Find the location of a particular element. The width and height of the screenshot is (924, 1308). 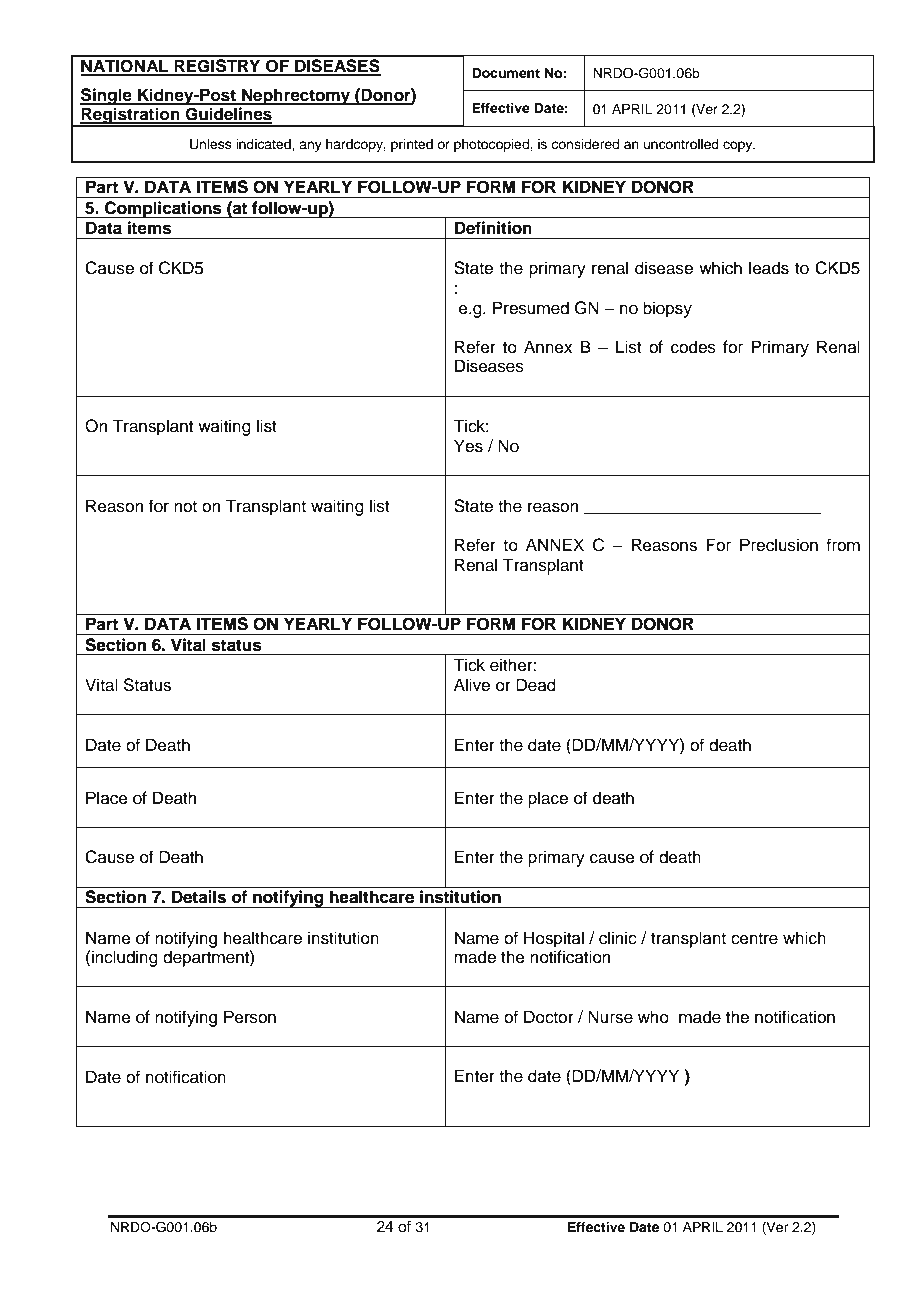

Doctor is located at coordinates (549, 1017).
